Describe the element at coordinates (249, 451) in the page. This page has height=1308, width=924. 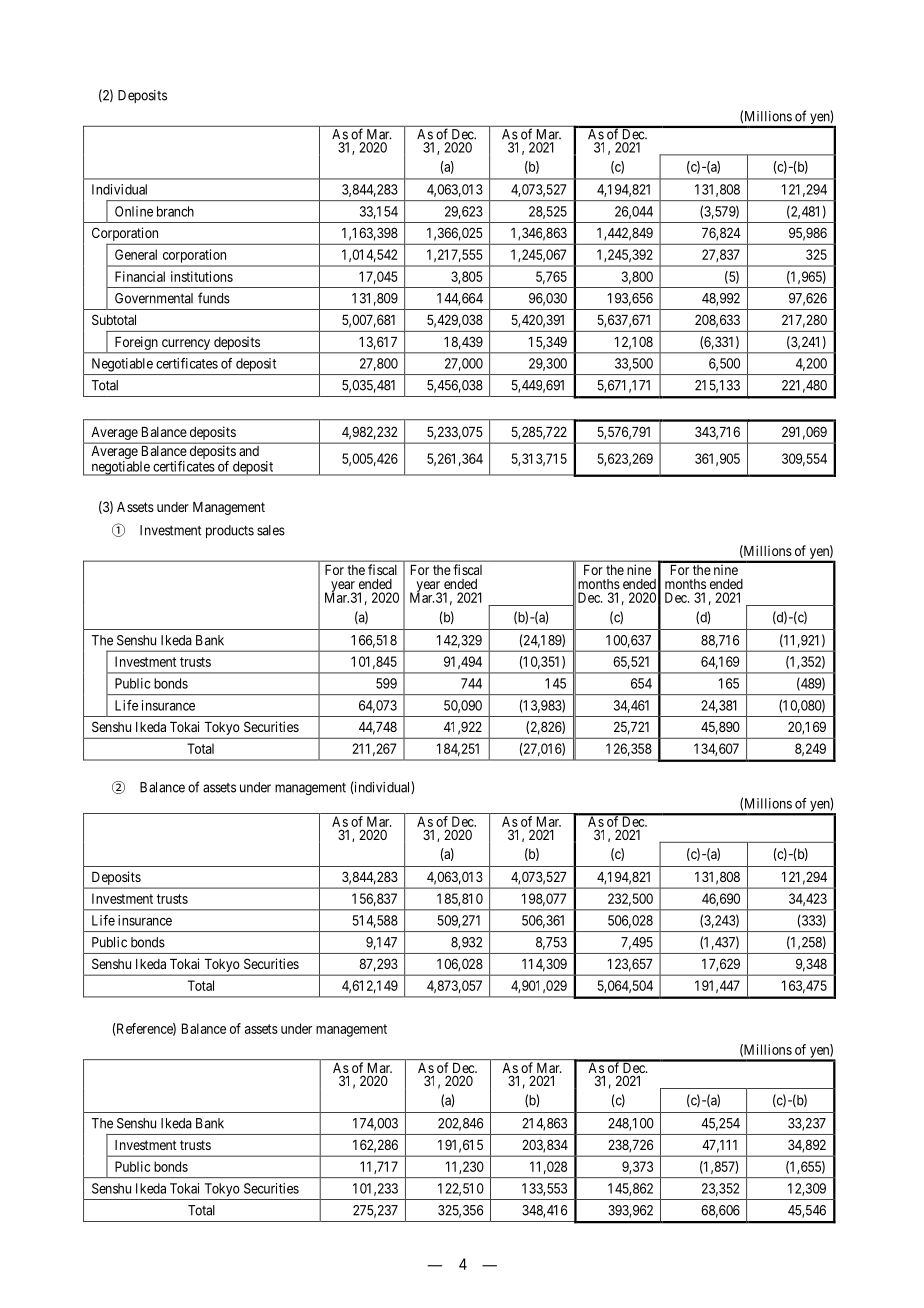
I see `and` at that location.
